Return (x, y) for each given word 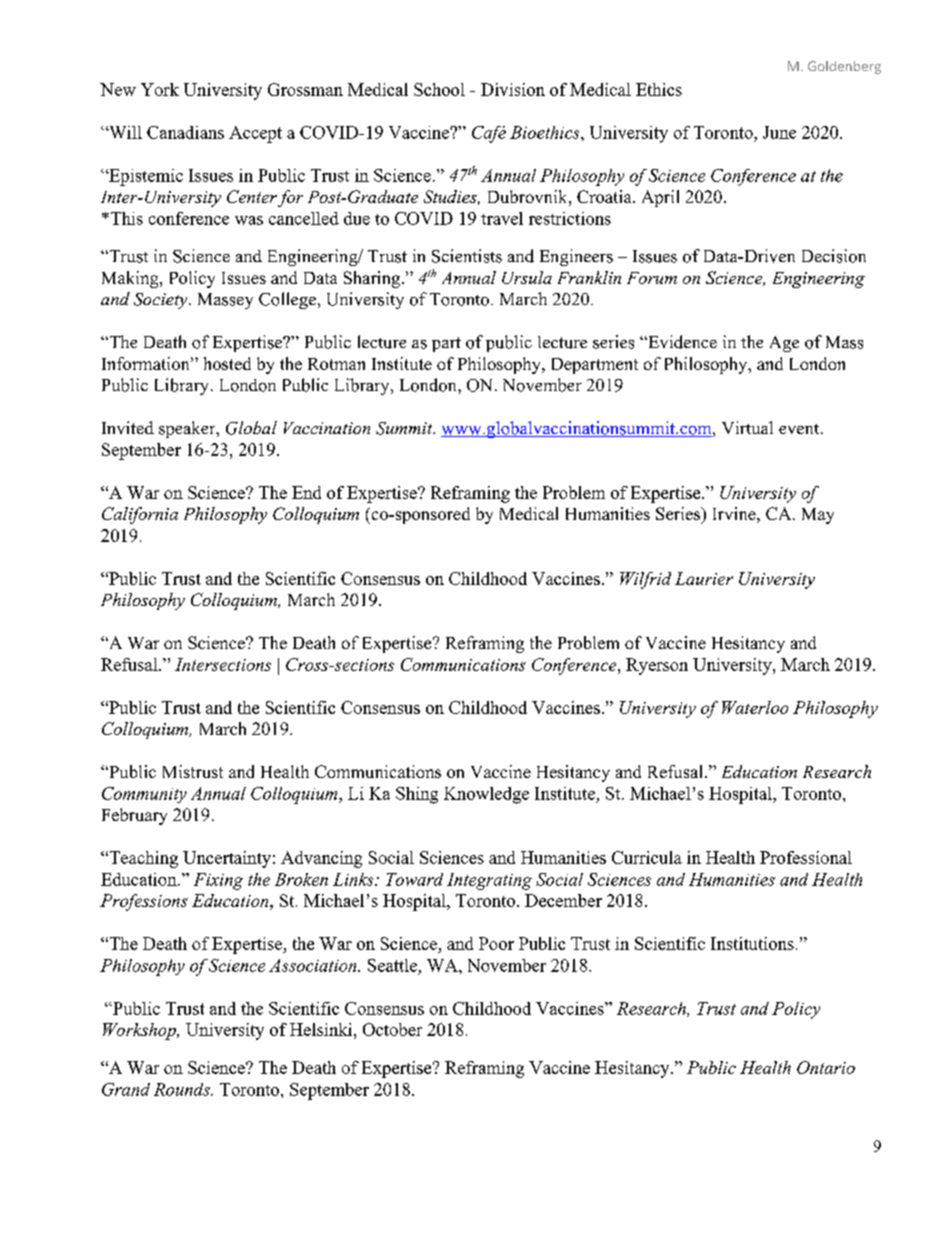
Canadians (185, 132)
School (439, 89)
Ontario (826, 1067)
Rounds (183, 1089)
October (392, 1029)
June (779, 132)
